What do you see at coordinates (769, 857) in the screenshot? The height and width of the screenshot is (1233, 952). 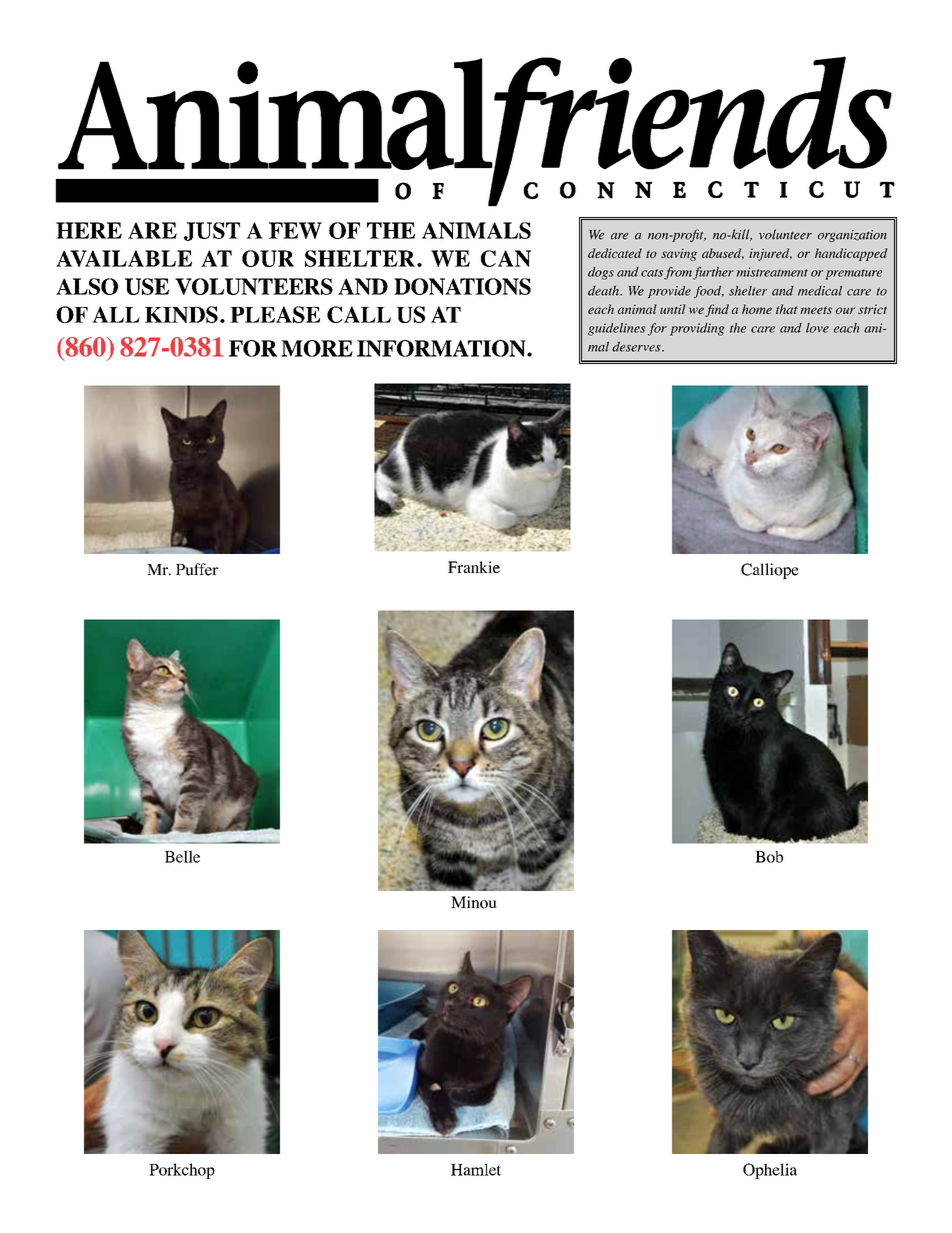 I see `Bob` at bounding box center [769, 857].
